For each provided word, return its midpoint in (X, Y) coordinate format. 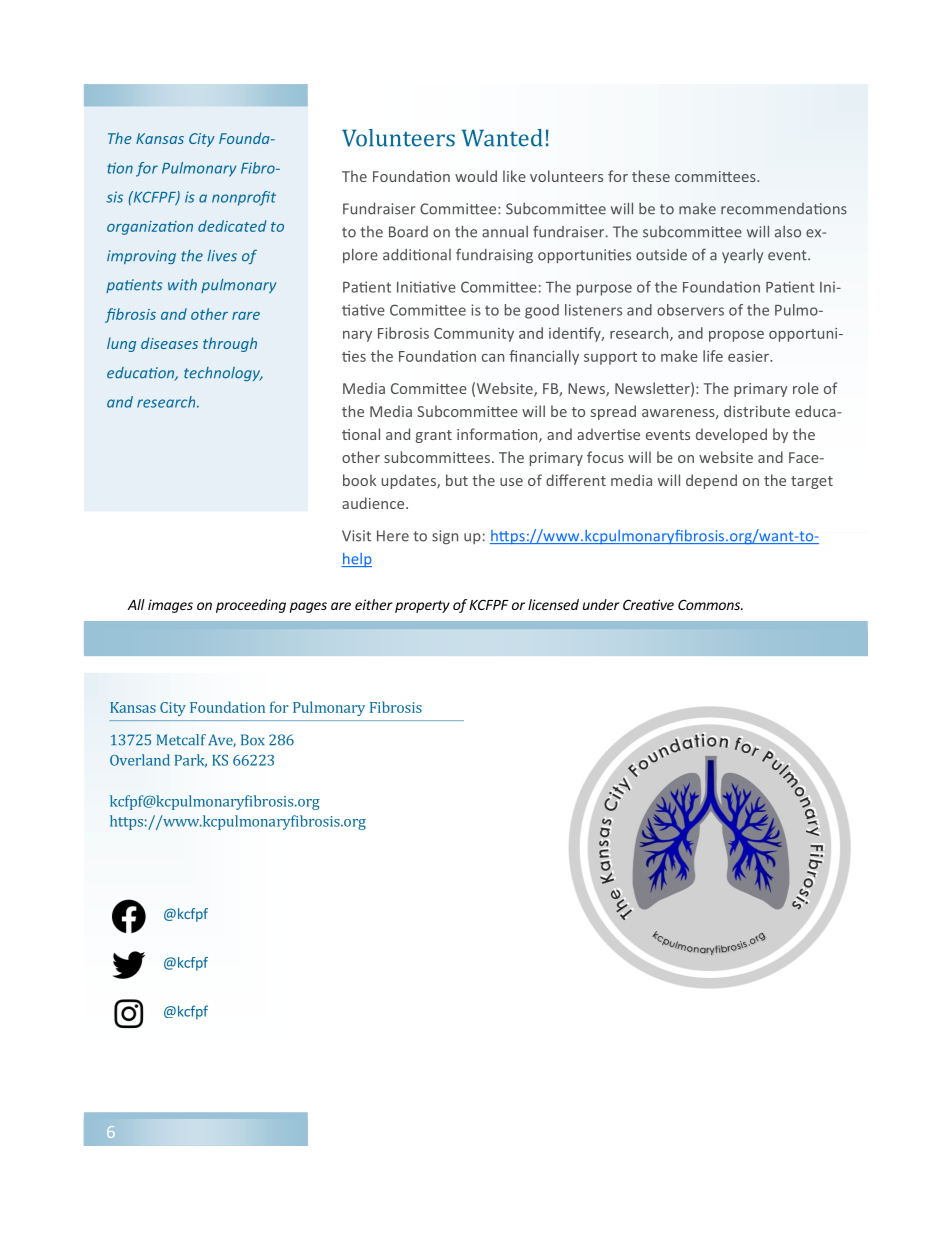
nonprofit (244, 198)
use (511, 482)
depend (711, 481)
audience (374, 503)
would (476, 176)
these (651, 176)
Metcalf (181, 740)
